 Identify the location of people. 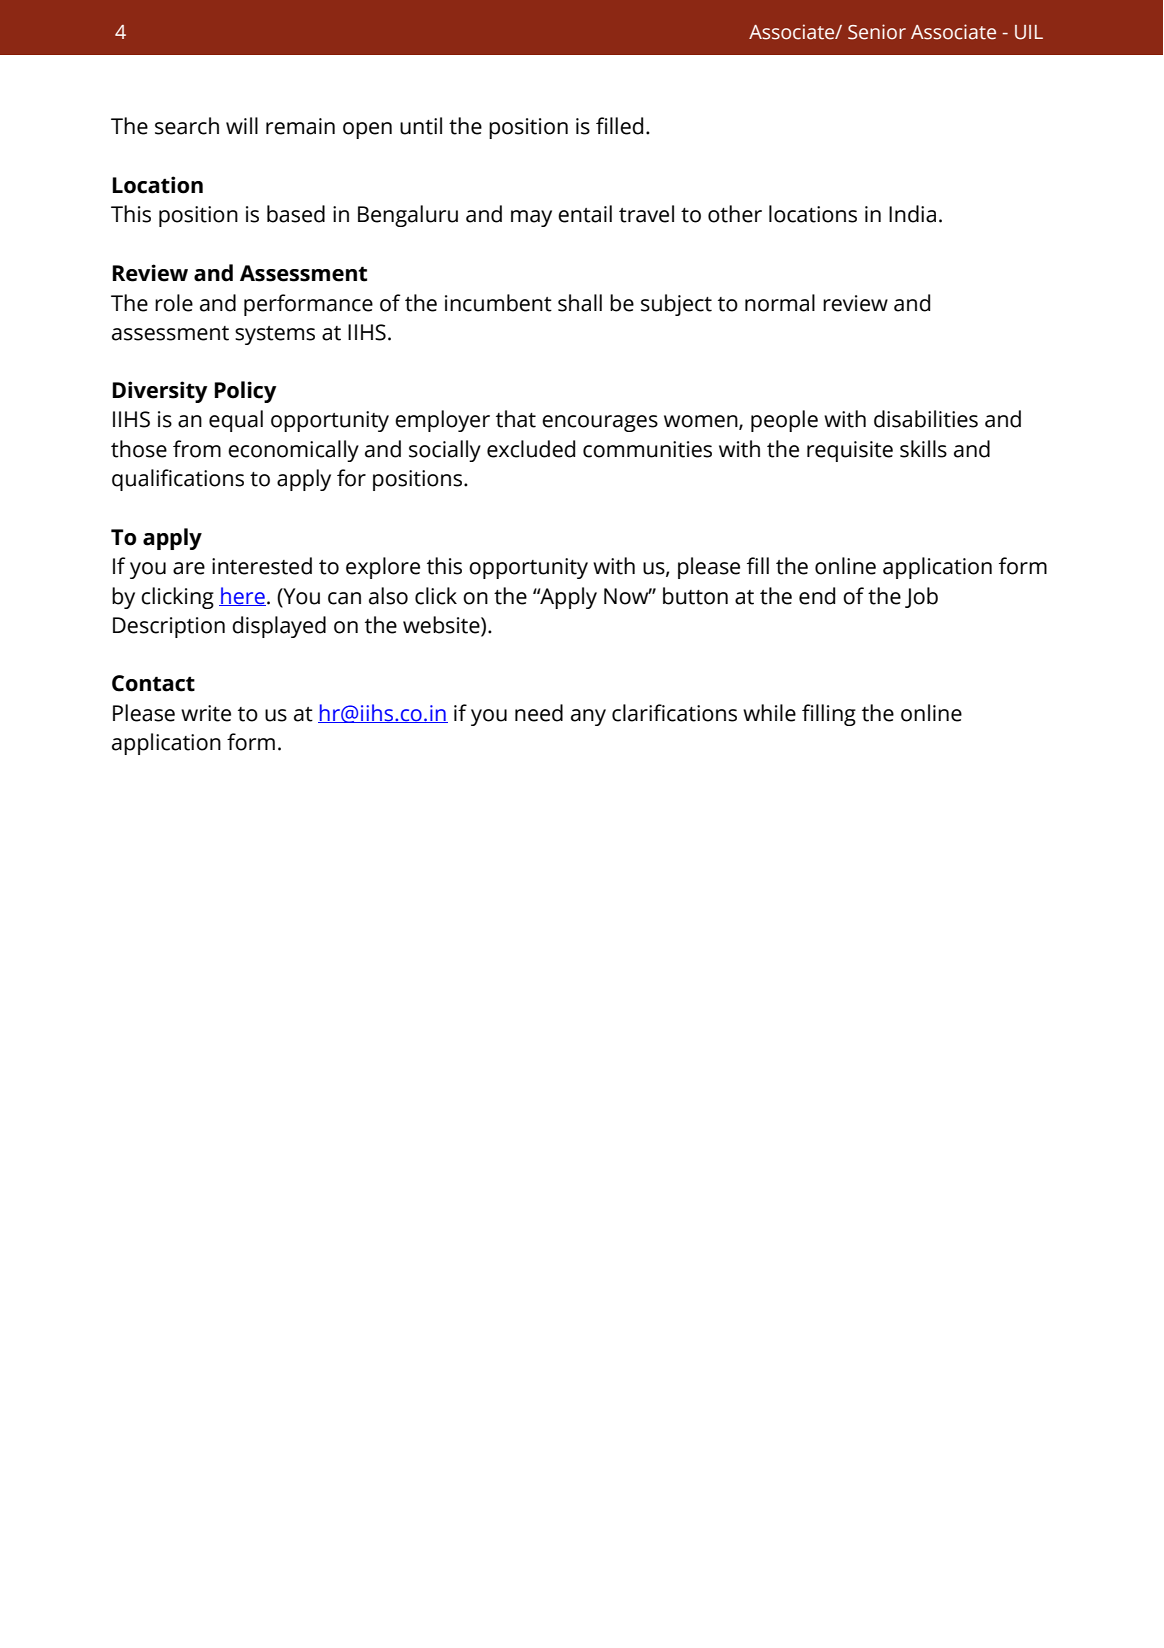
(784, 421).
